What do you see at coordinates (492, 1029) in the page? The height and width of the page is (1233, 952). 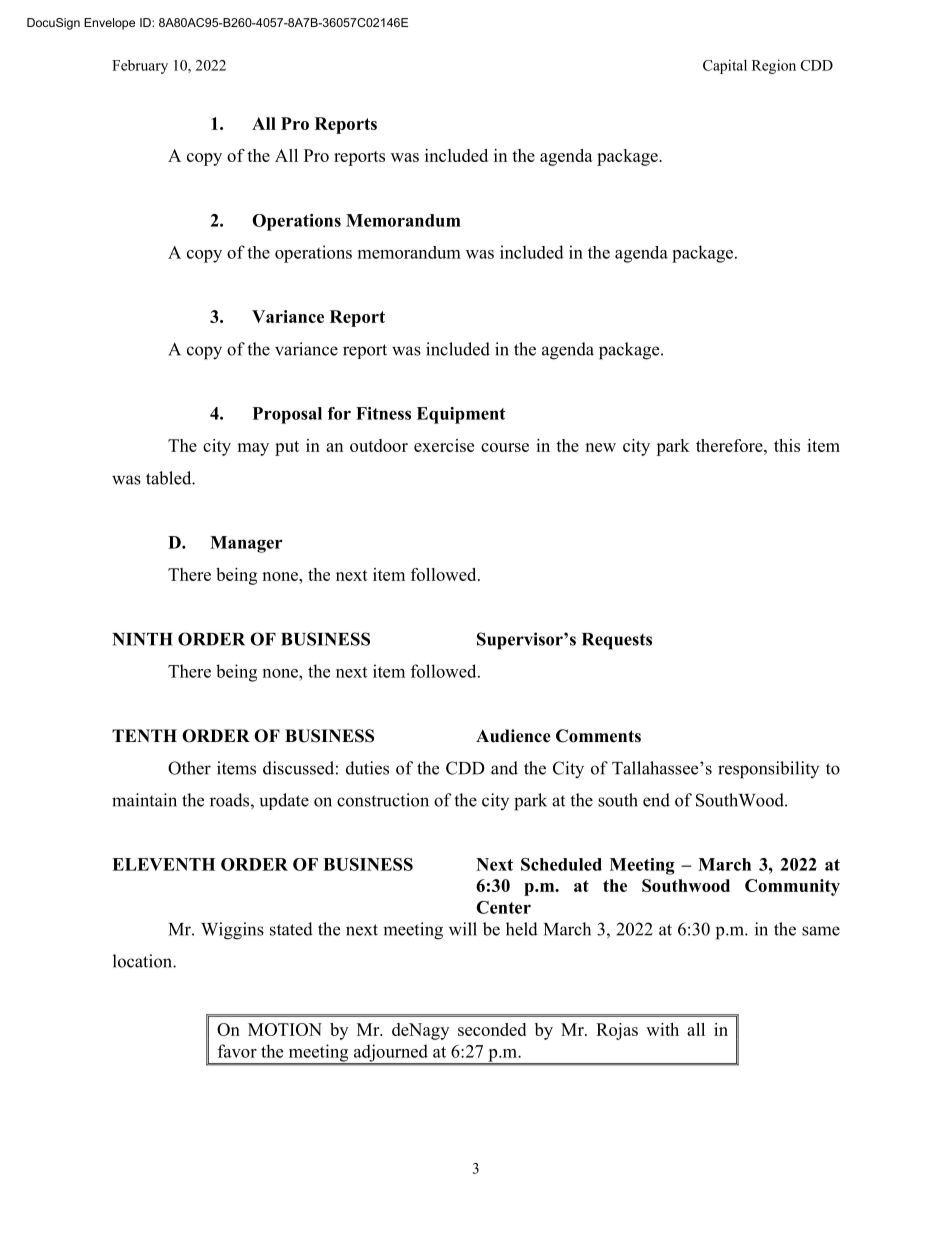 I see `seconded` at bounding box center [492, 1029].
